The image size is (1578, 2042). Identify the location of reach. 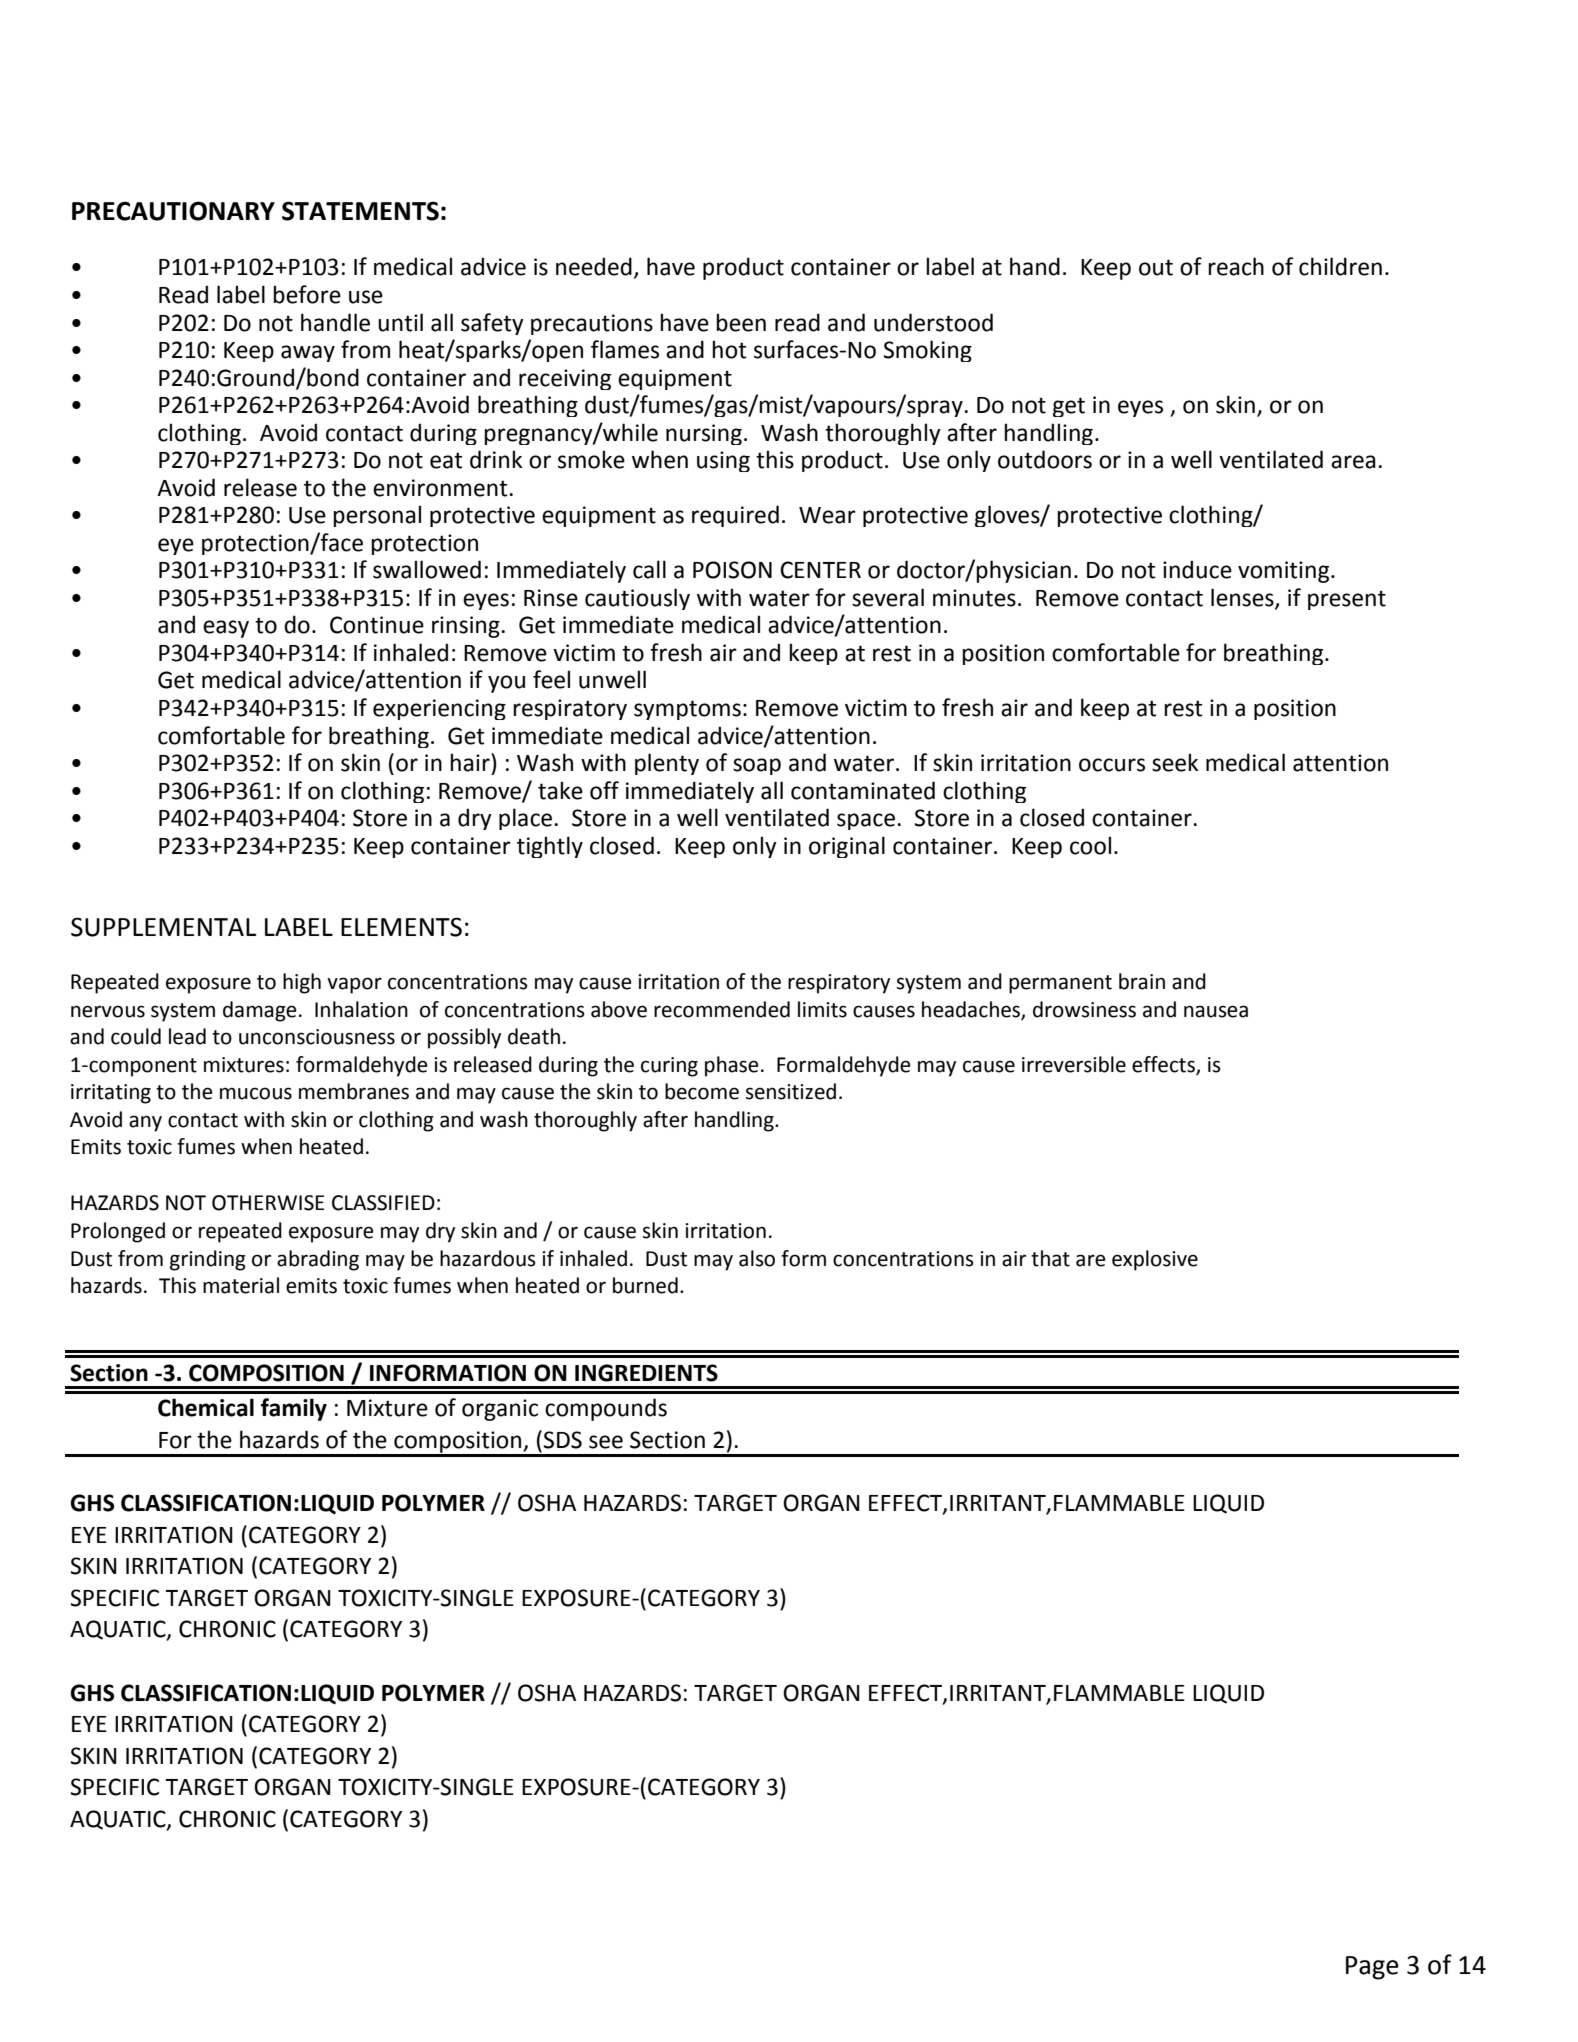
(1236, 266).
